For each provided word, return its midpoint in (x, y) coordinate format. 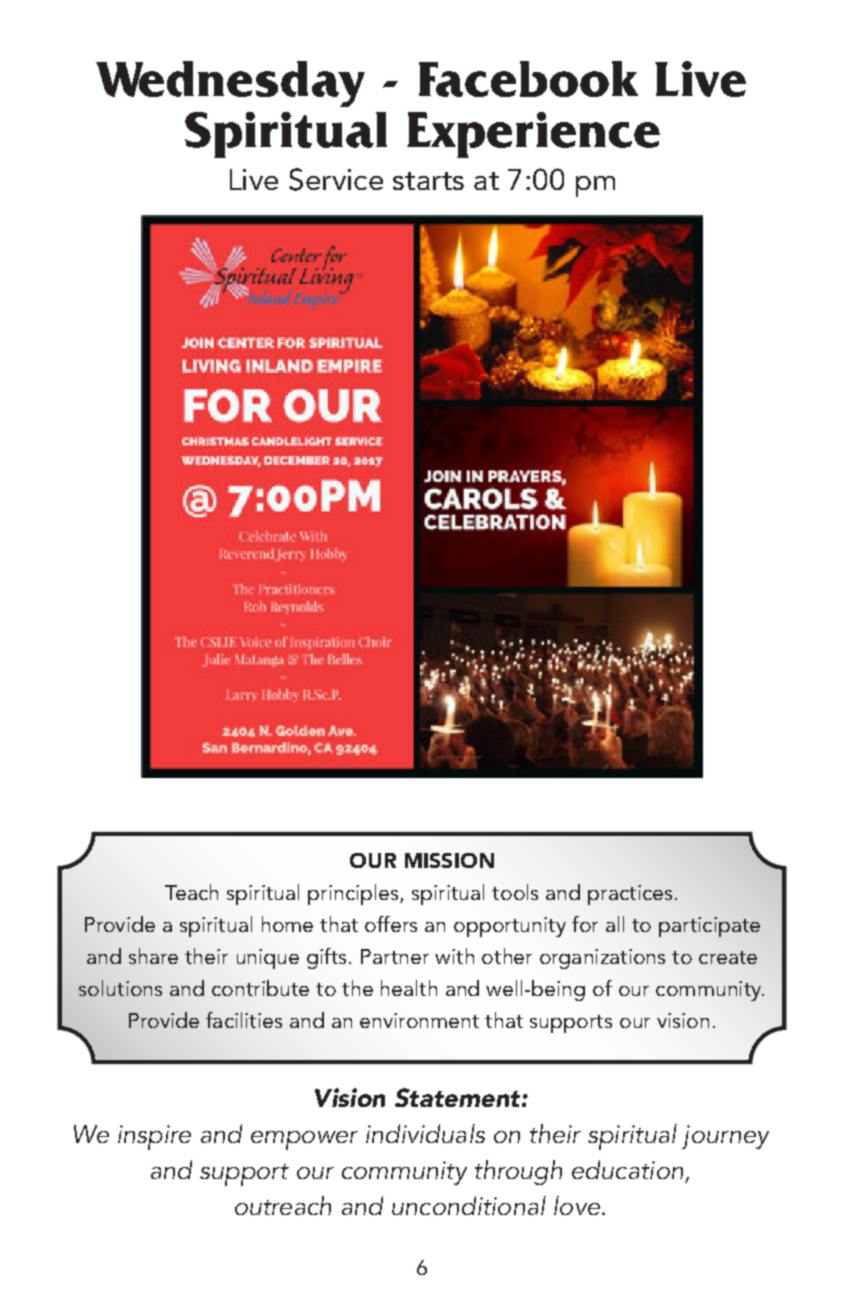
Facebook (528, 79)
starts (428, 181)
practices (630, 895)
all (615, 924)
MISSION (449, 860)
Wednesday (230, 84)
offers (391, 924)
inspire (154, 1137)
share (153, 956)
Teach (191, 892)
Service (336, 179)
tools (515, 892)
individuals (425, 1133)
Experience (533, 135)
